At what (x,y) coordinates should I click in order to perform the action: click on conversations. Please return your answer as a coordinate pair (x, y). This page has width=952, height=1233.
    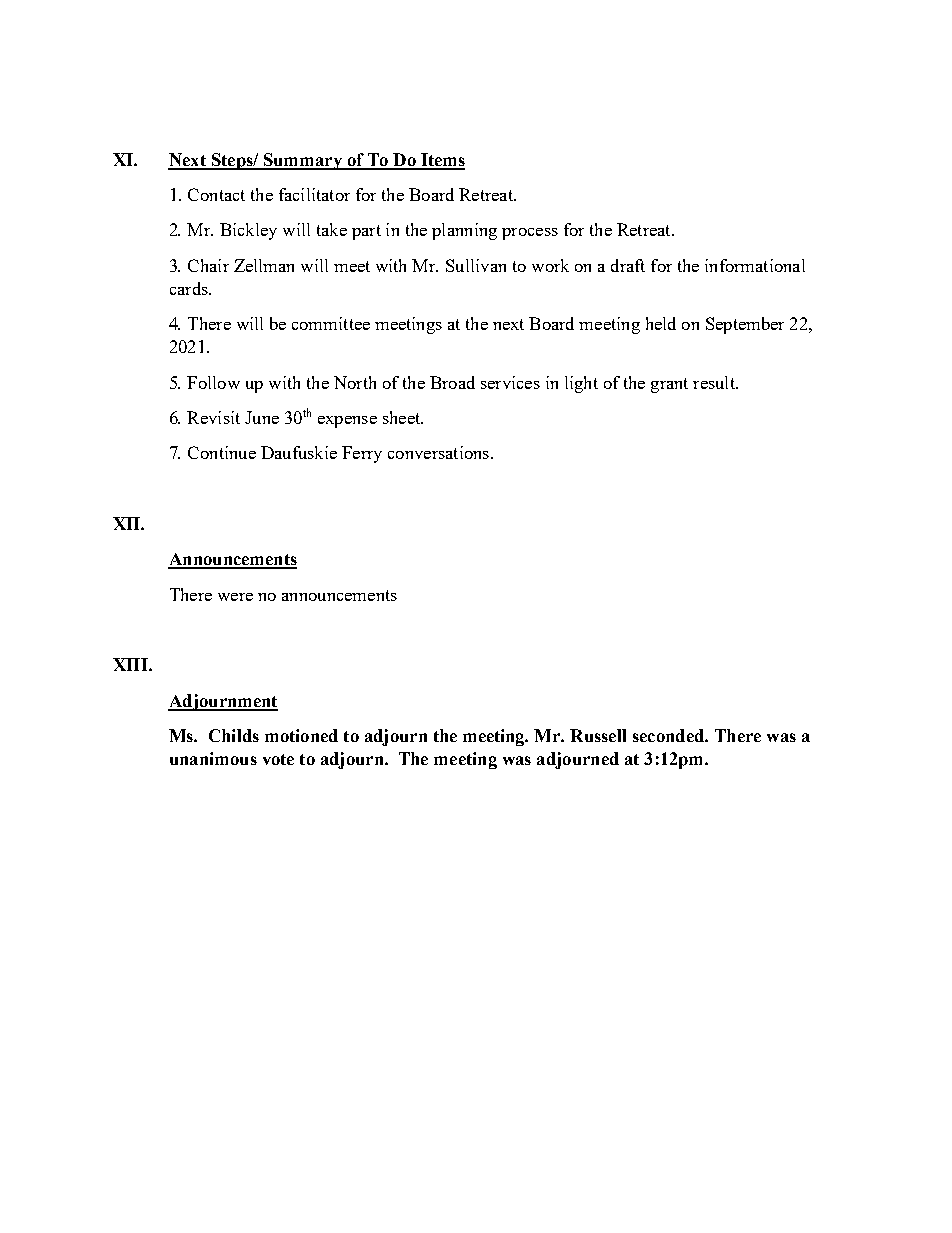
    Looking at the image, I should click on (438, 452).
